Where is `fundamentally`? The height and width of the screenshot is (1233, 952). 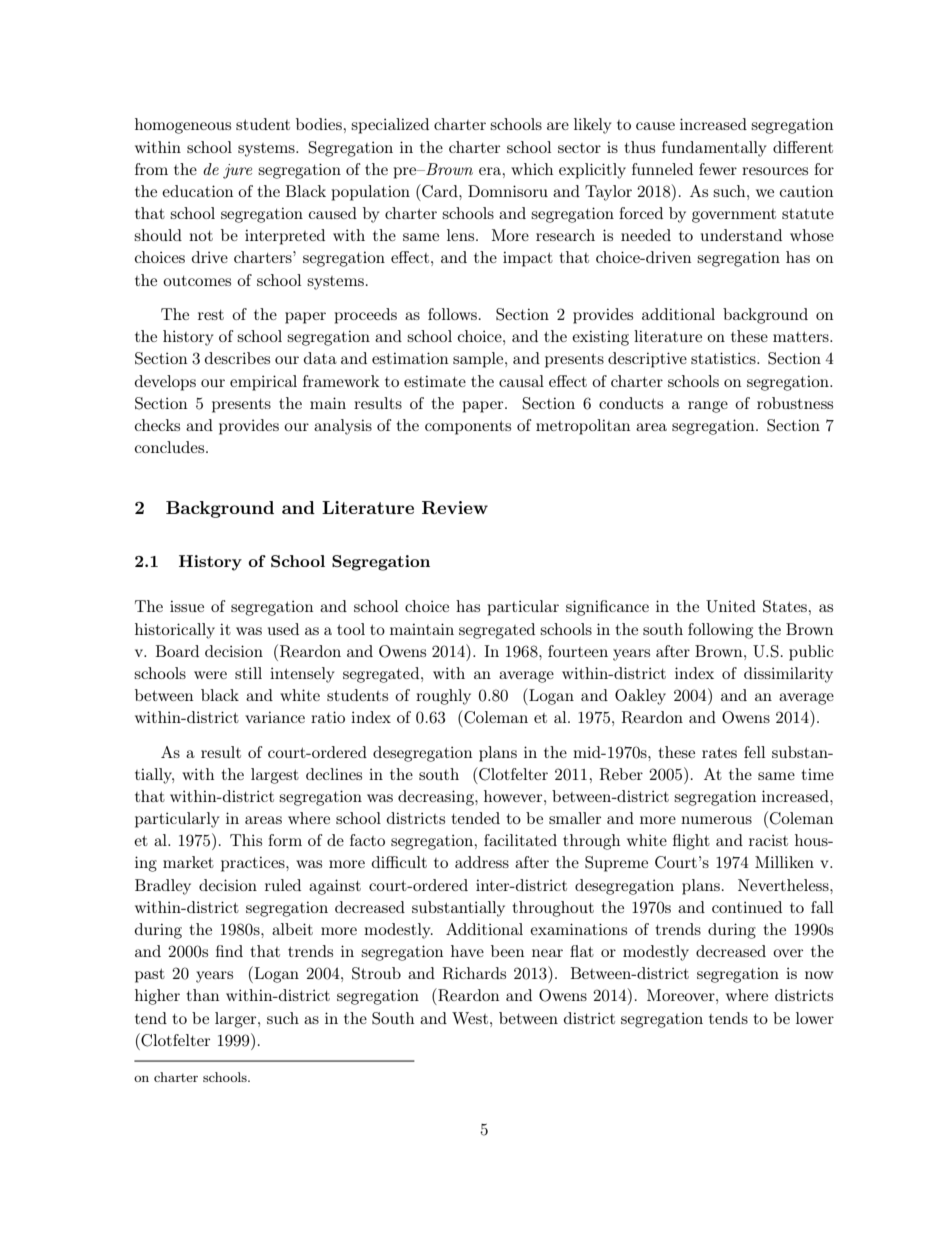 fundamentally is located at coordinates (714, 149).
